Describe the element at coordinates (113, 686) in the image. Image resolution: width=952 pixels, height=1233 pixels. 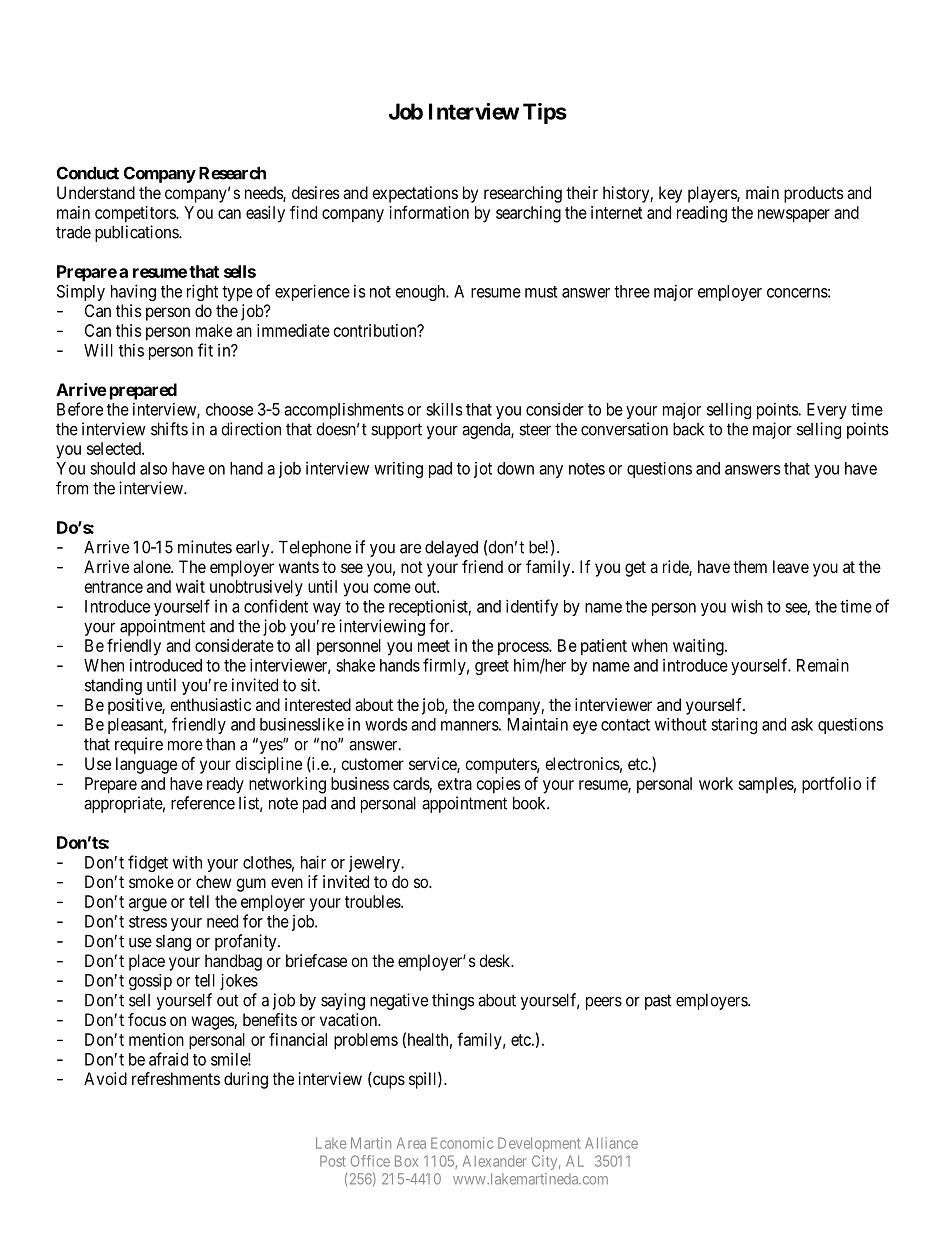
I see `standing` at that location.
